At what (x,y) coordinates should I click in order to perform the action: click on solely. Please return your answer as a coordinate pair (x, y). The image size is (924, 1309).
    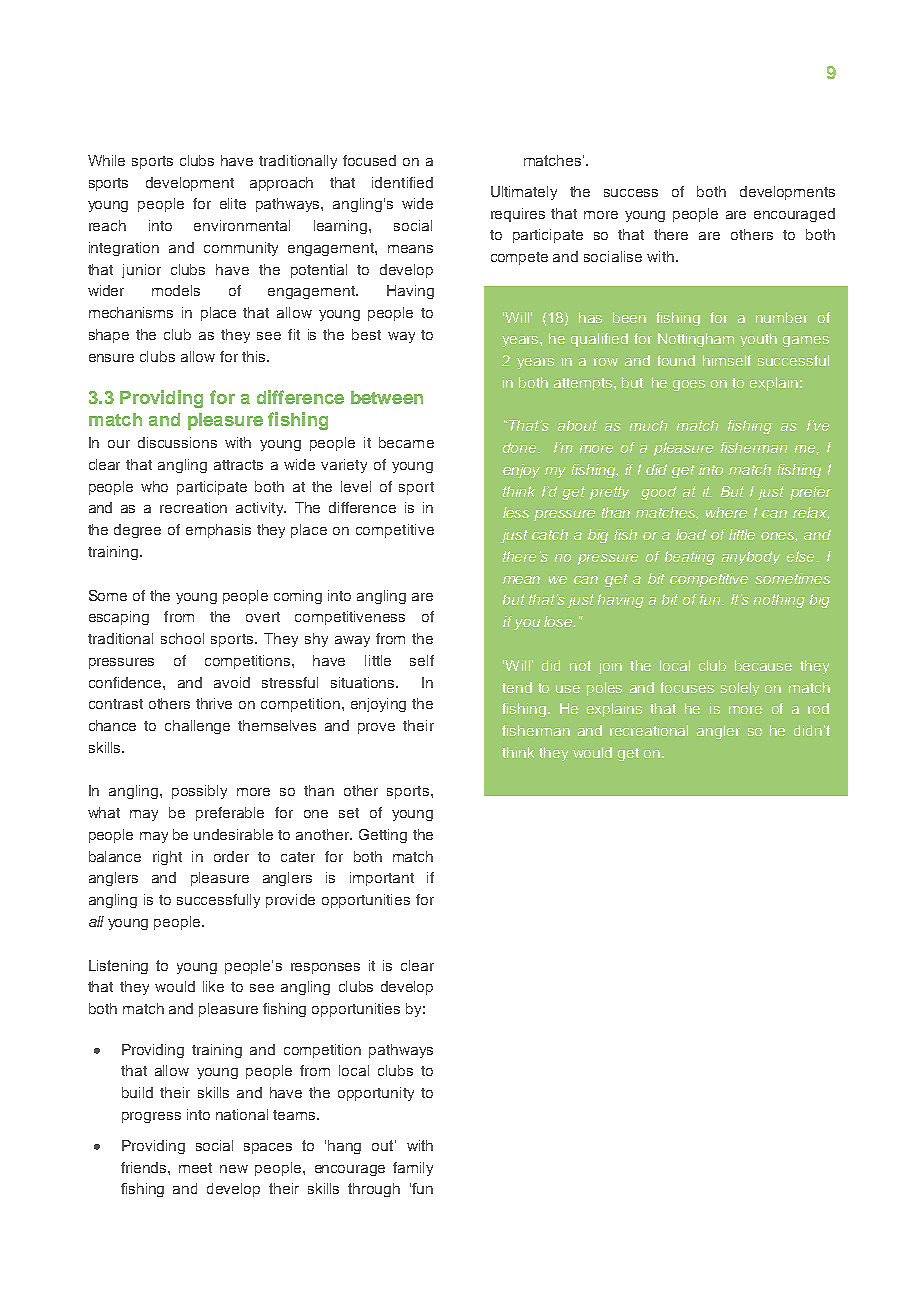
    Looking at the image, I should click on (740, 689).
